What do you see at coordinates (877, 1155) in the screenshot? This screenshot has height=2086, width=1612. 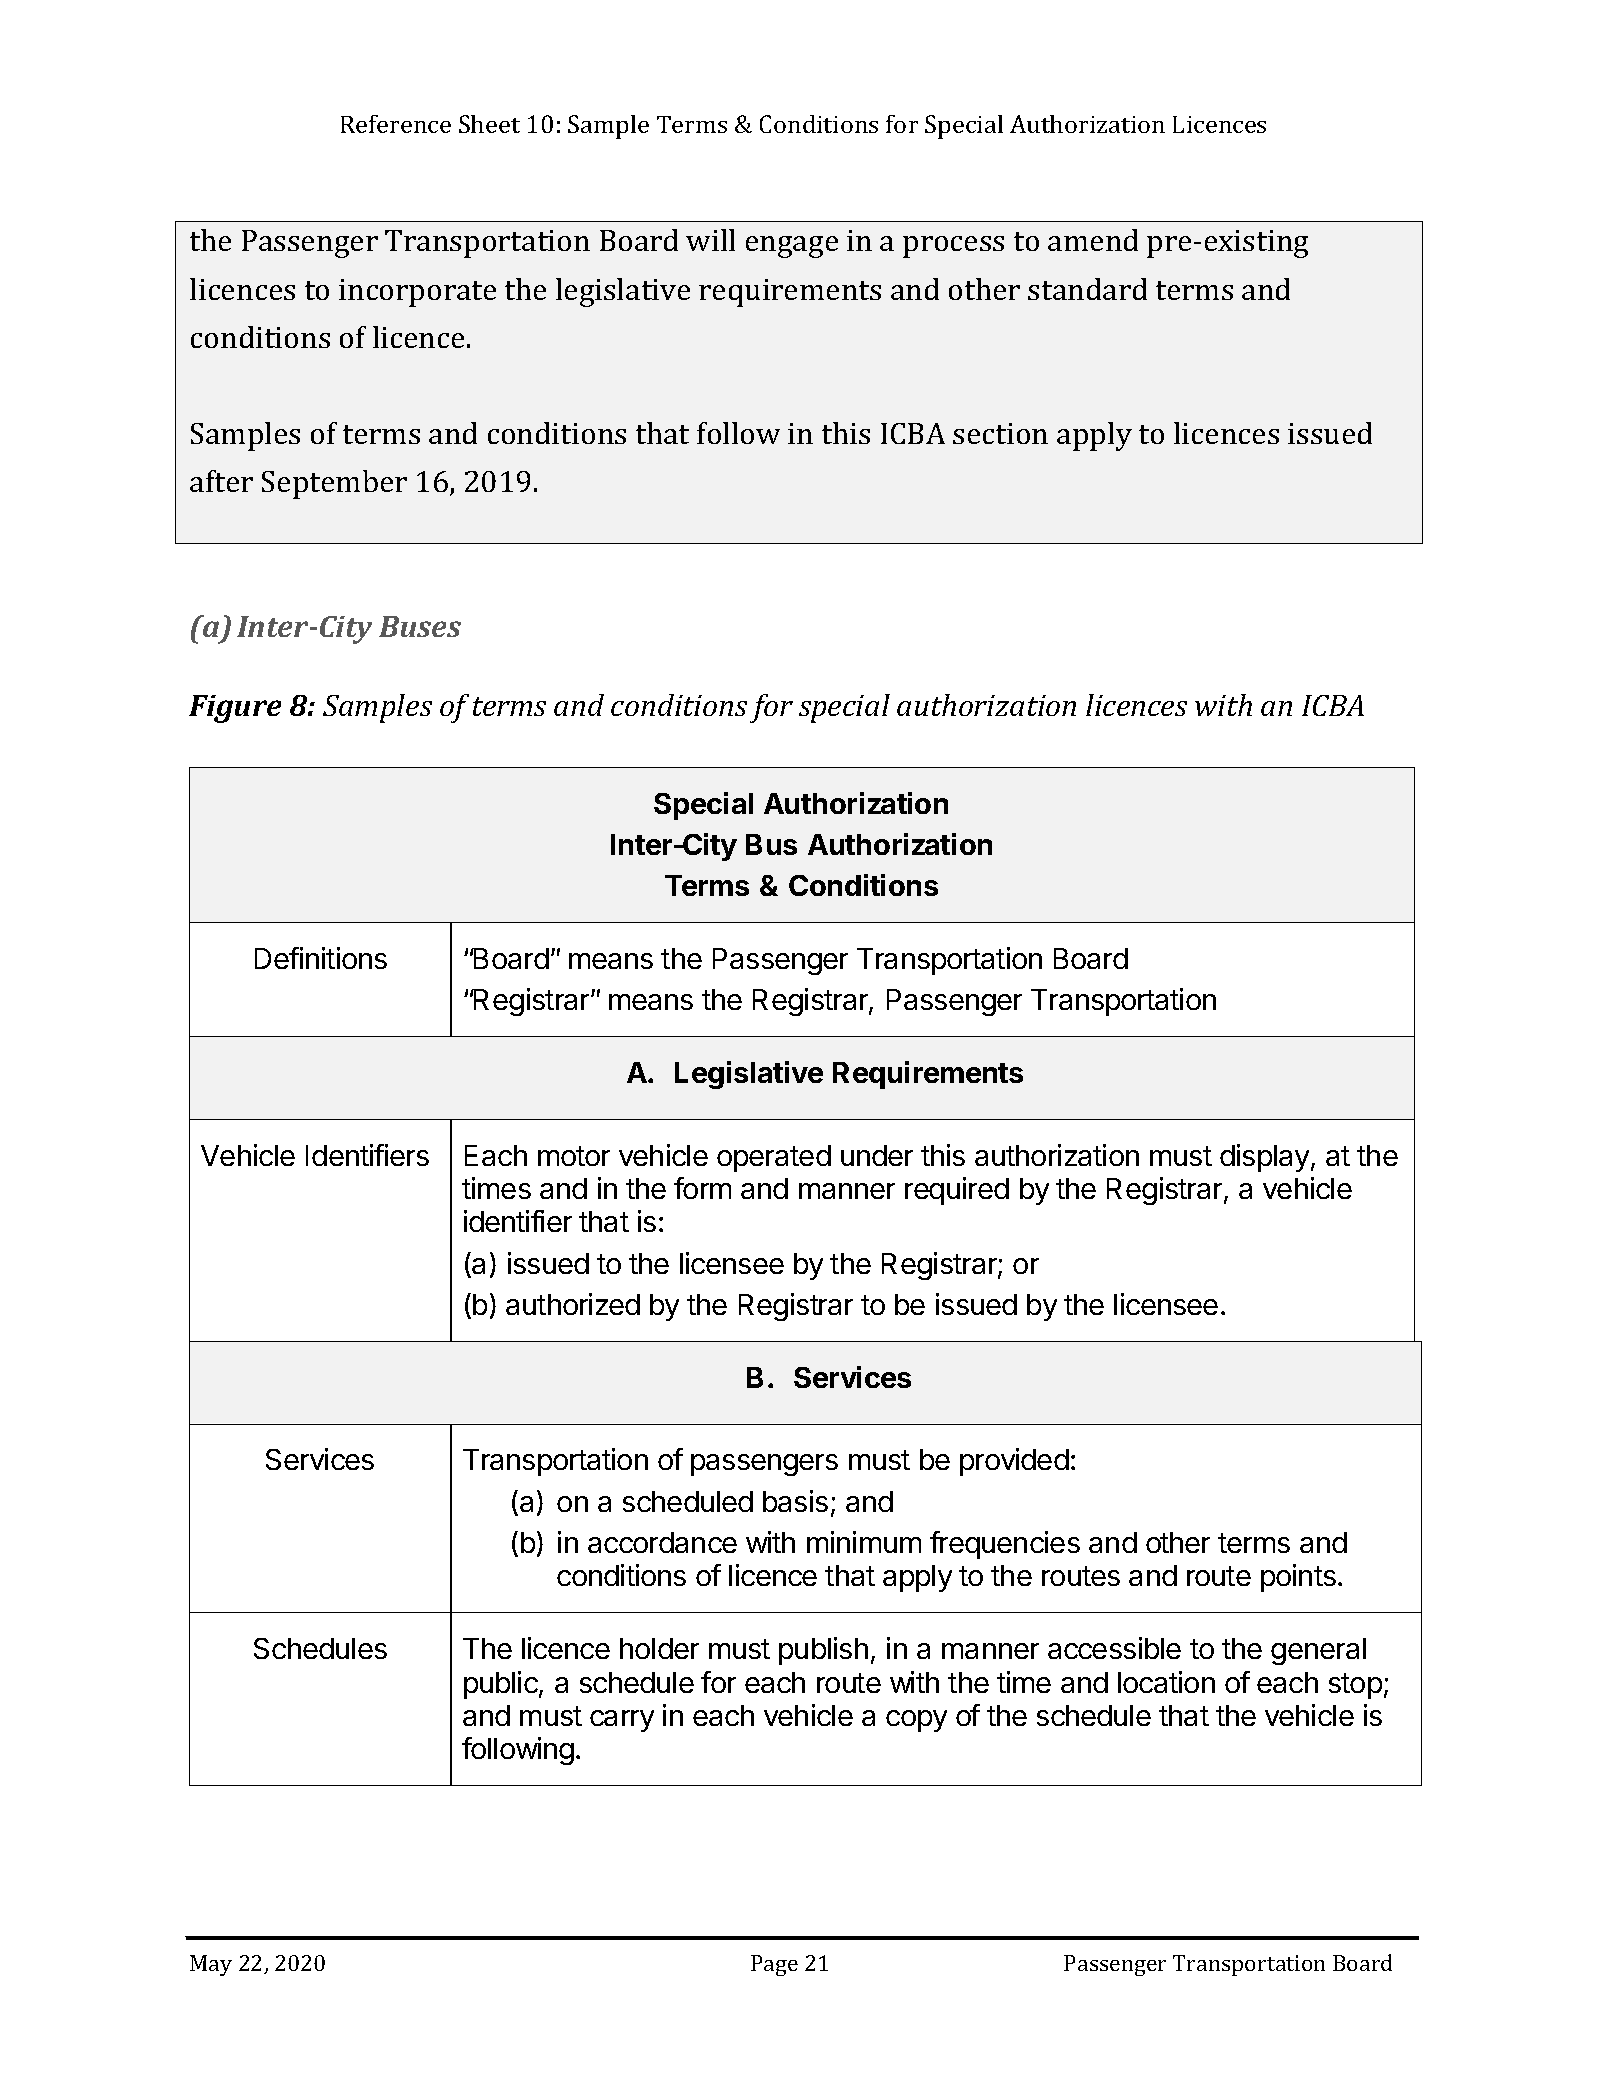 I see `under` at bounding box center [877, 1155].
